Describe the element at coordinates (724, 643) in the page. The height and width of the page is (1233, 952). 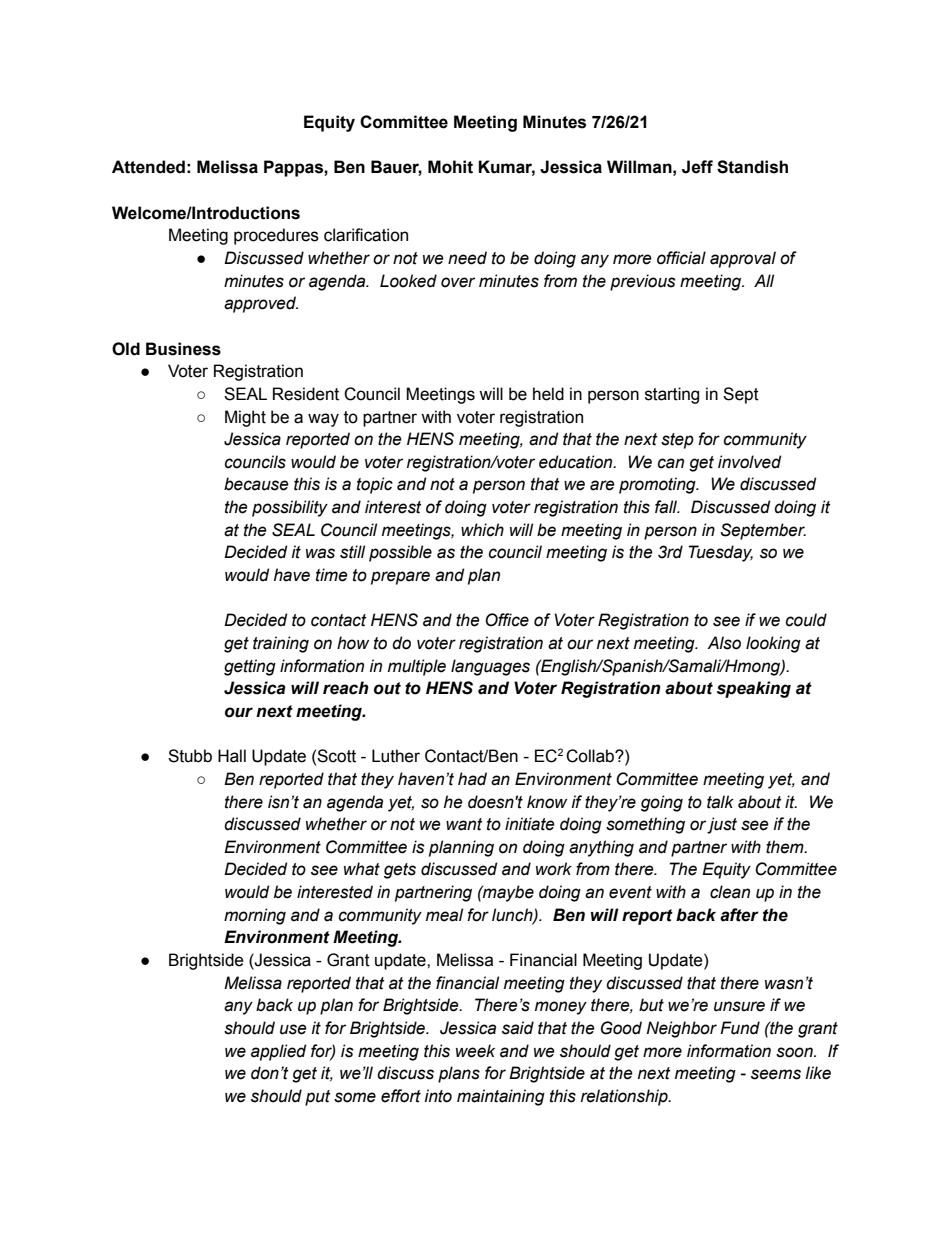
I see `Also` at that location.
